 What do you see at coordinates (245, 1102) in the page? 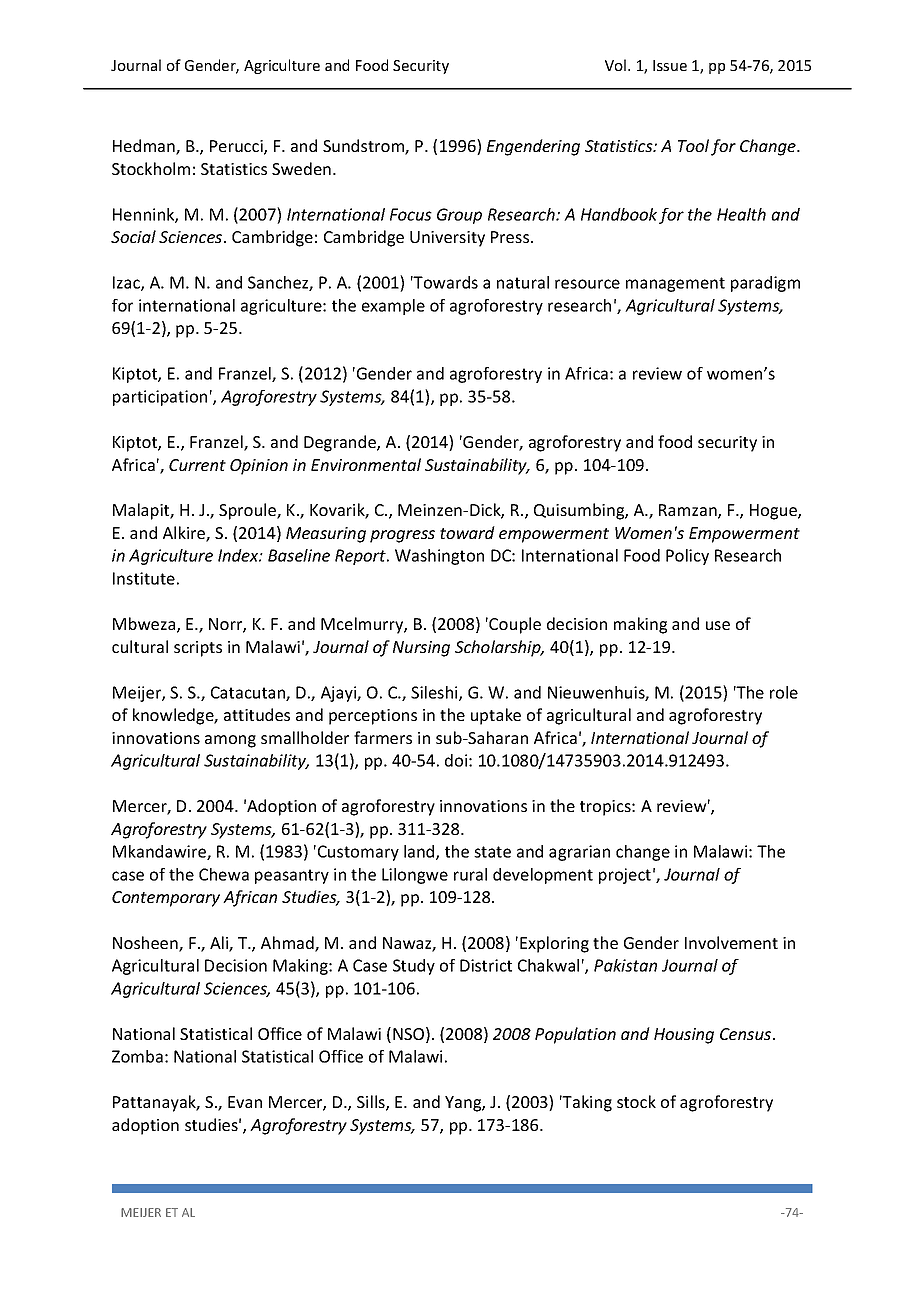
I see `Evan` at bounding box center [245, 1102].
